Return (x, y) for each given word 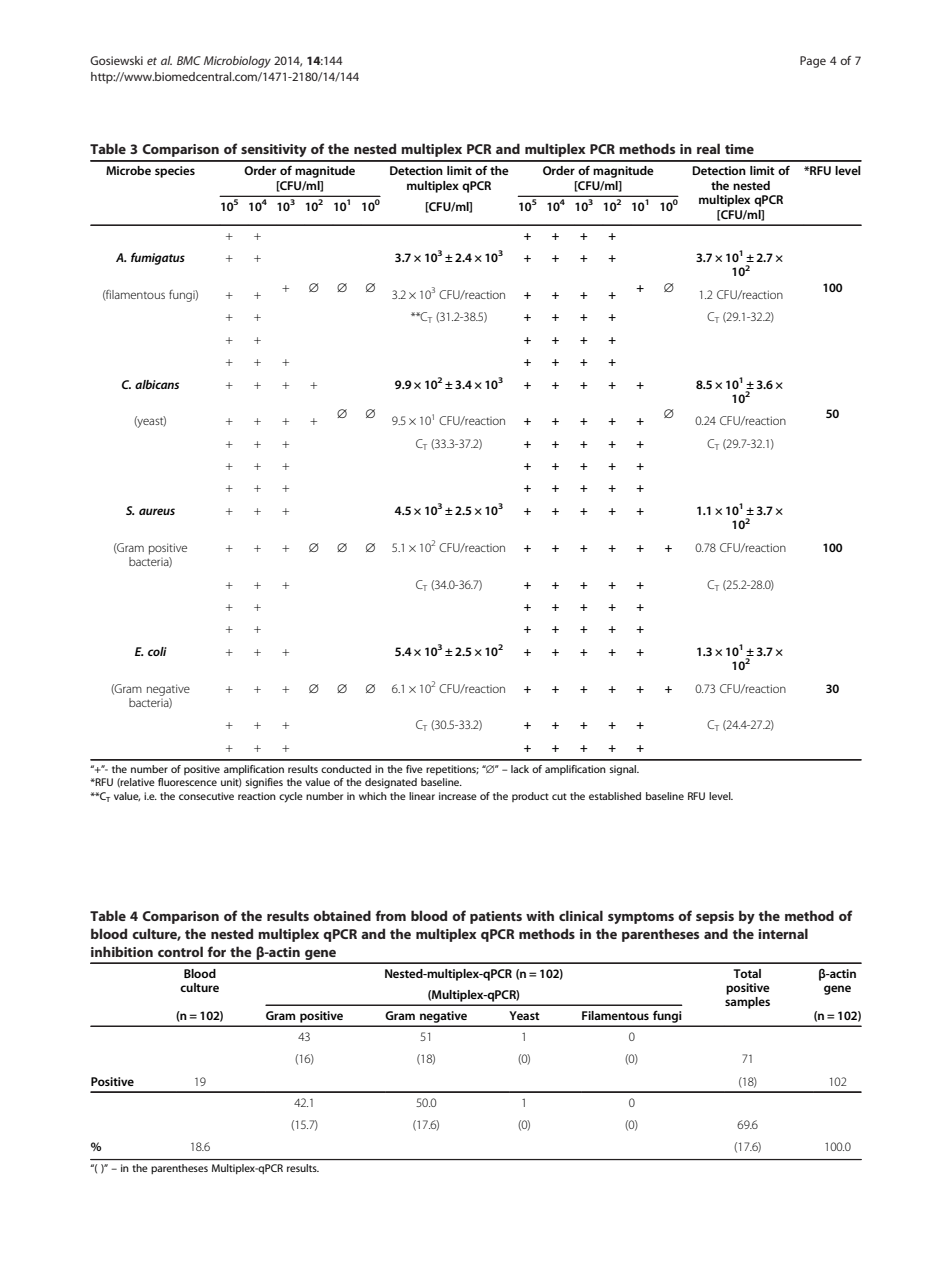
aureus (157, 511)
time (739, 149)
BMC (189, 60)
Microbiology (237, 62)
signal (624, 770)
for (216, 951)
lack (520, 769)
